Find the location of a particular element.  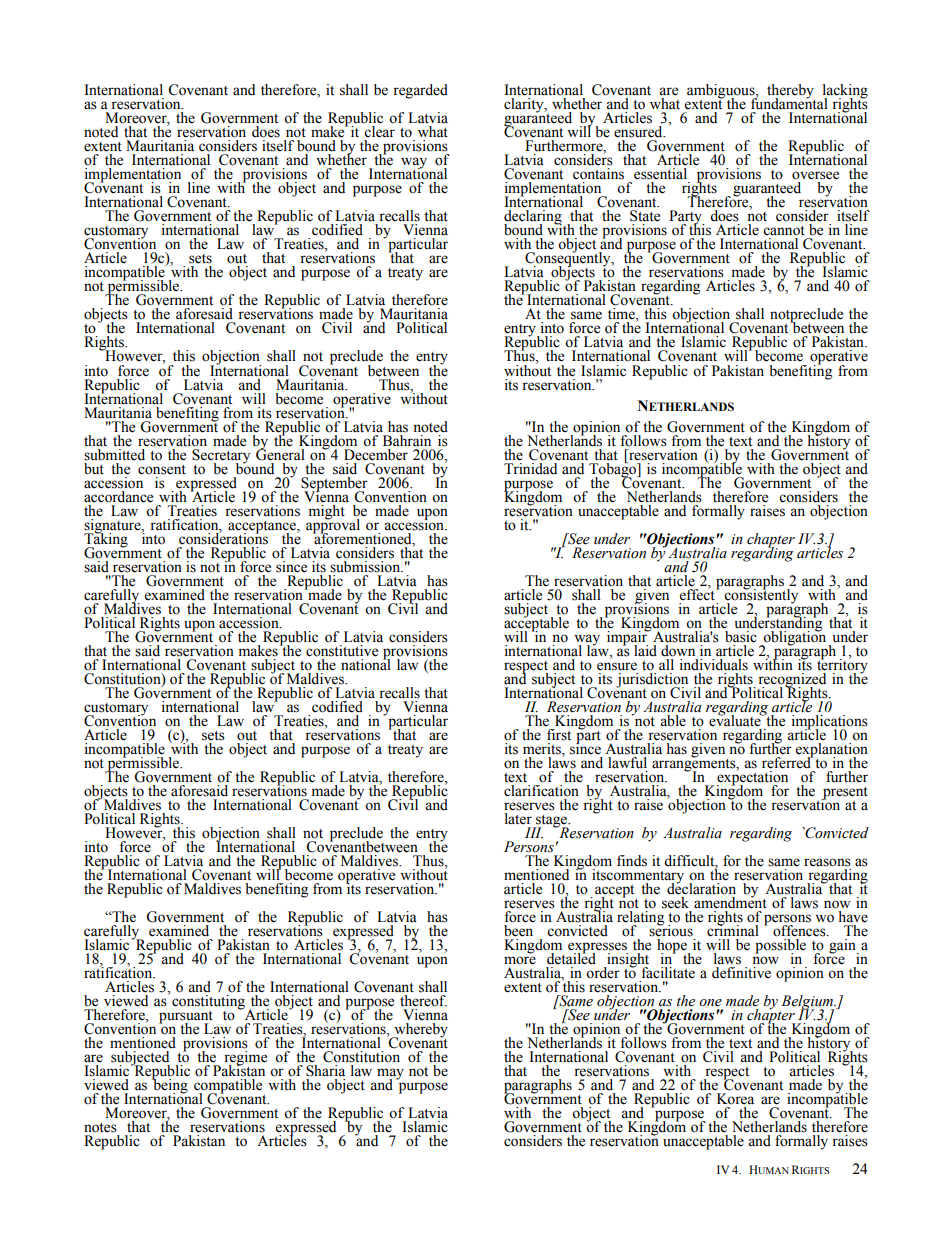

regarded is located at coordinates (420, 91).
